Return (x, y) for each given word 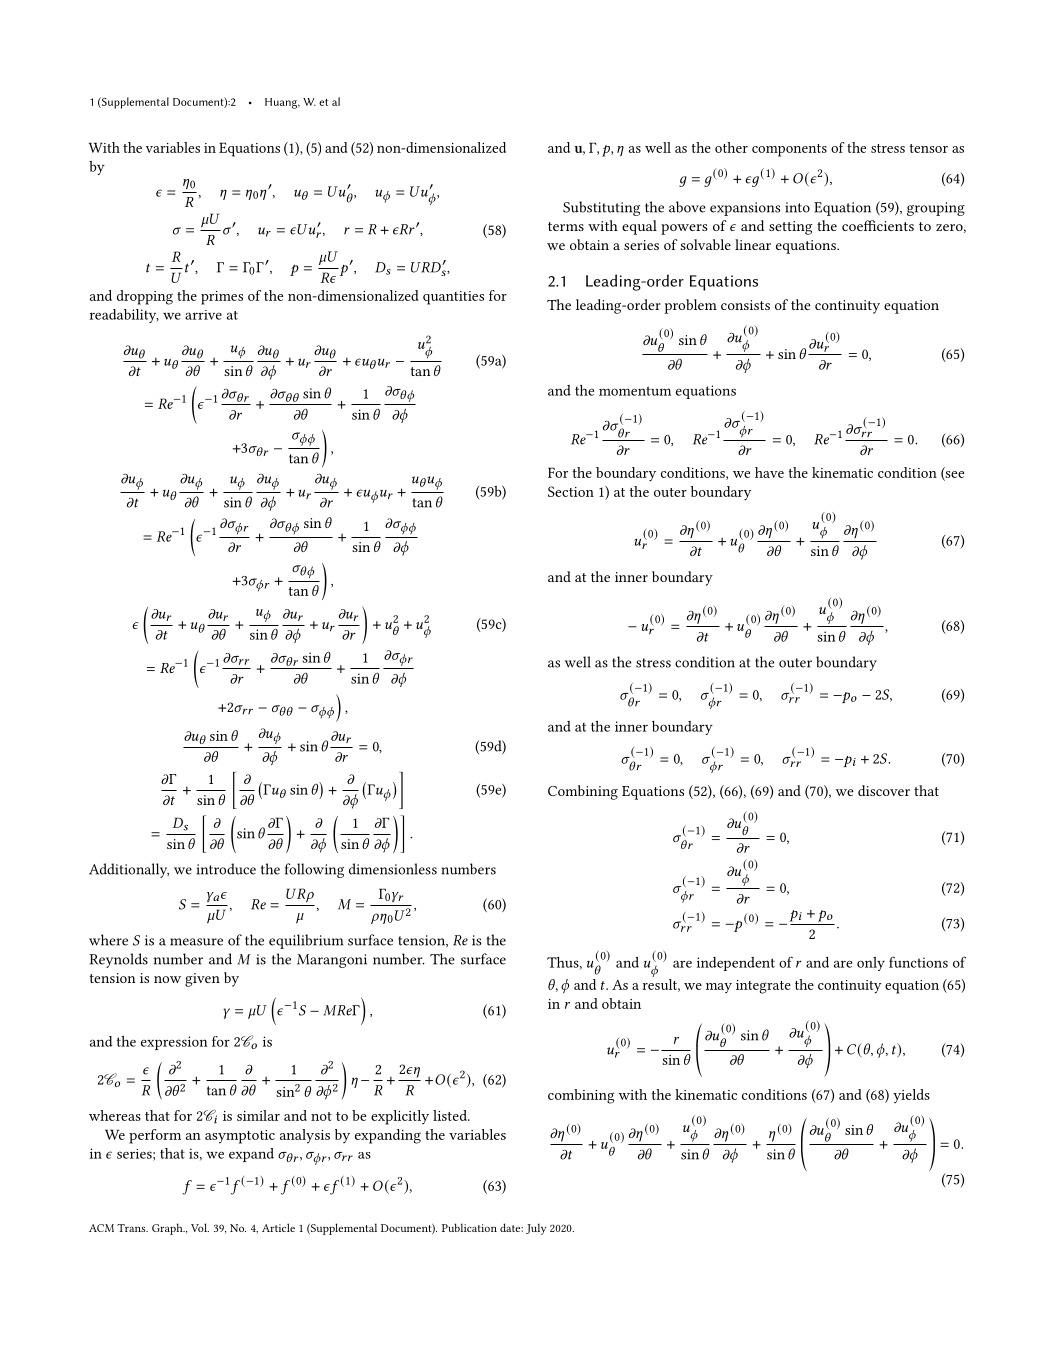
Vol (200, 1227)
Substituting (601, 208)
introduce (226, 869)
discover (884, 790)
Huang (282, 103)
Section (571, 491)
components (789, 150)
